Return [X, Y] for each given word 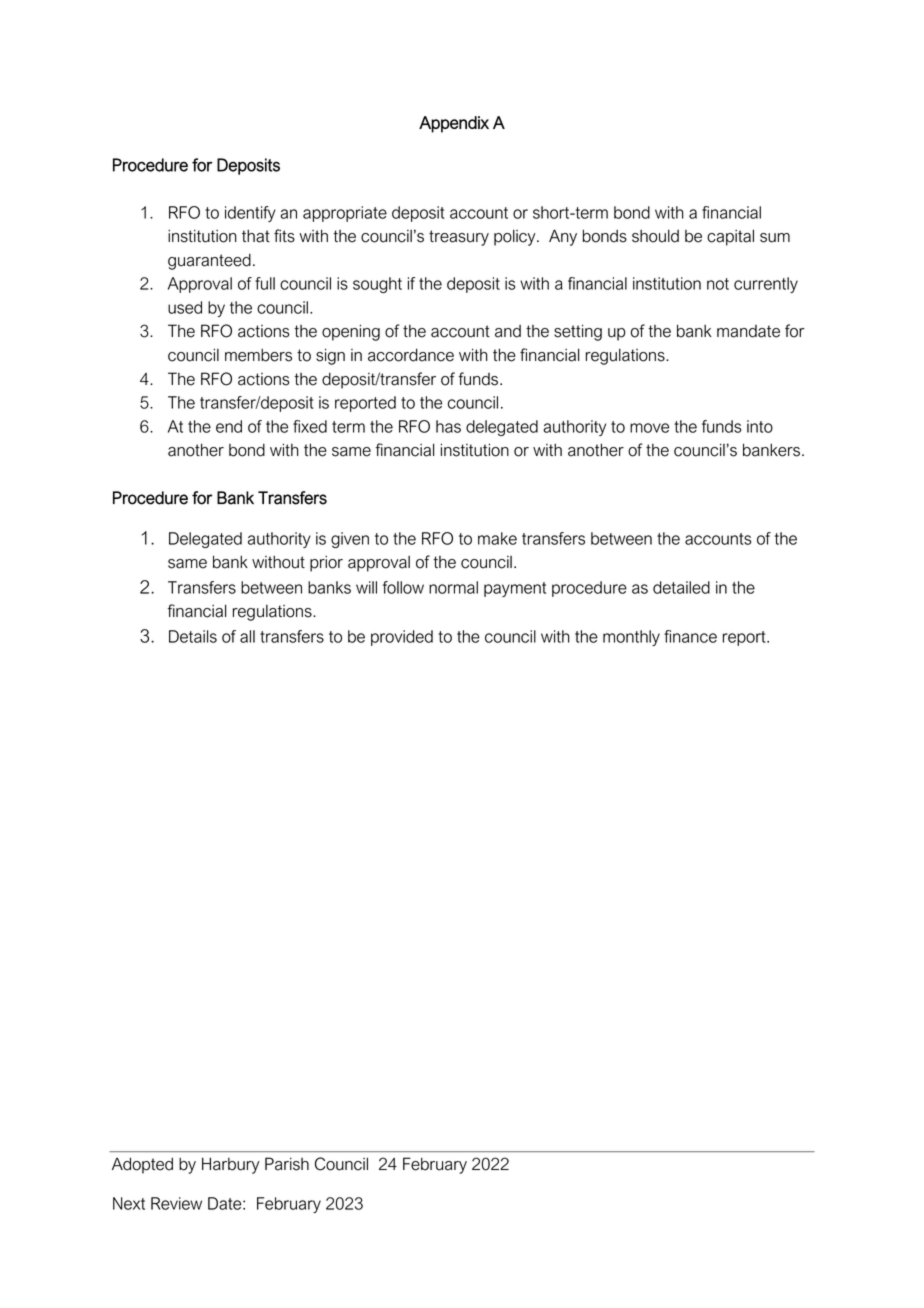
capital [730, 237]
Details [193, 636]
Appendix [454, 124]
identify [250, 214]
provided [402, 638]
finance [690, 636]
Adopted [142, 1165]
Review [176, 1203]
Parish [287, 1164]
